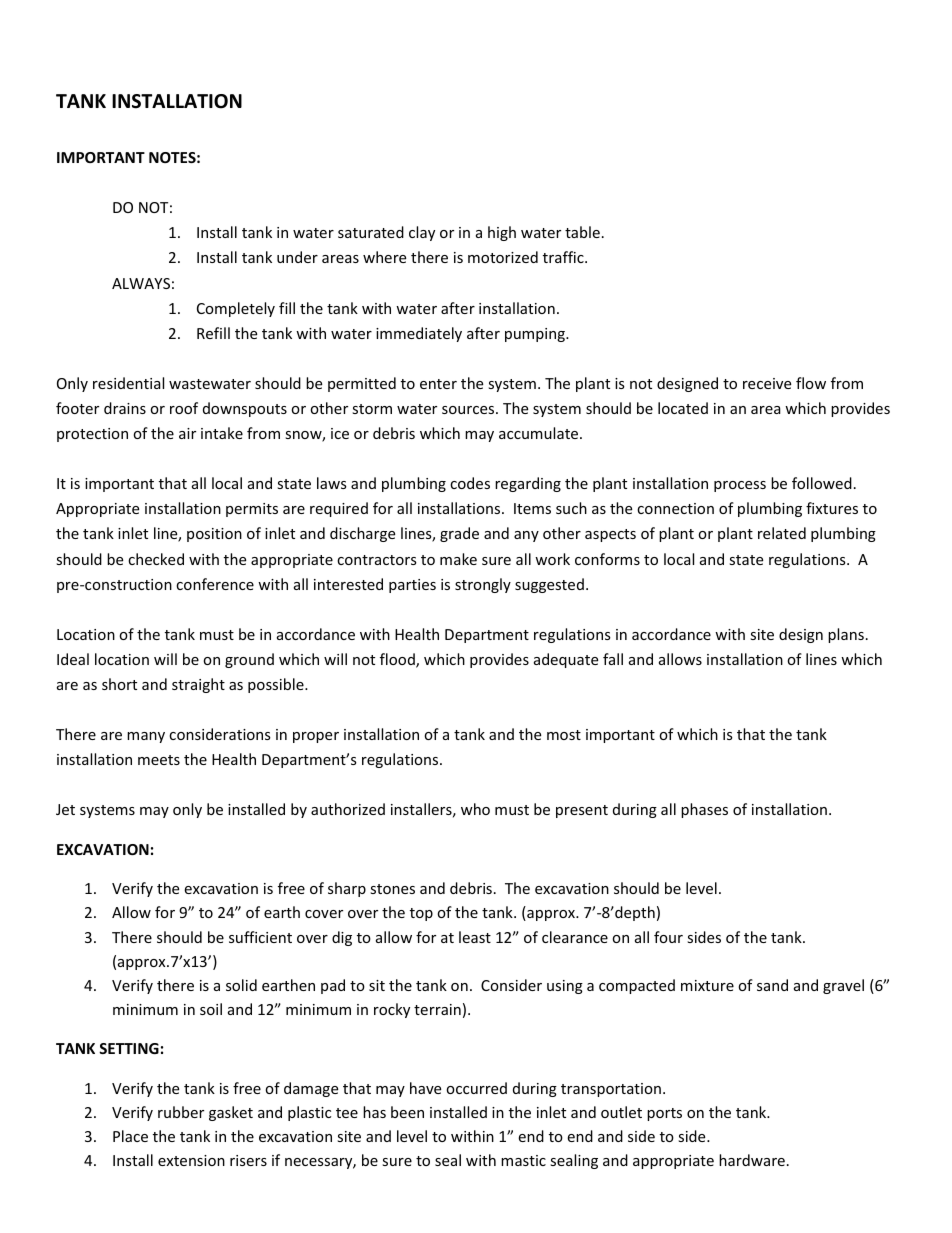 The image size is (952, 1233). I want to click on table, so click(582, 232).
